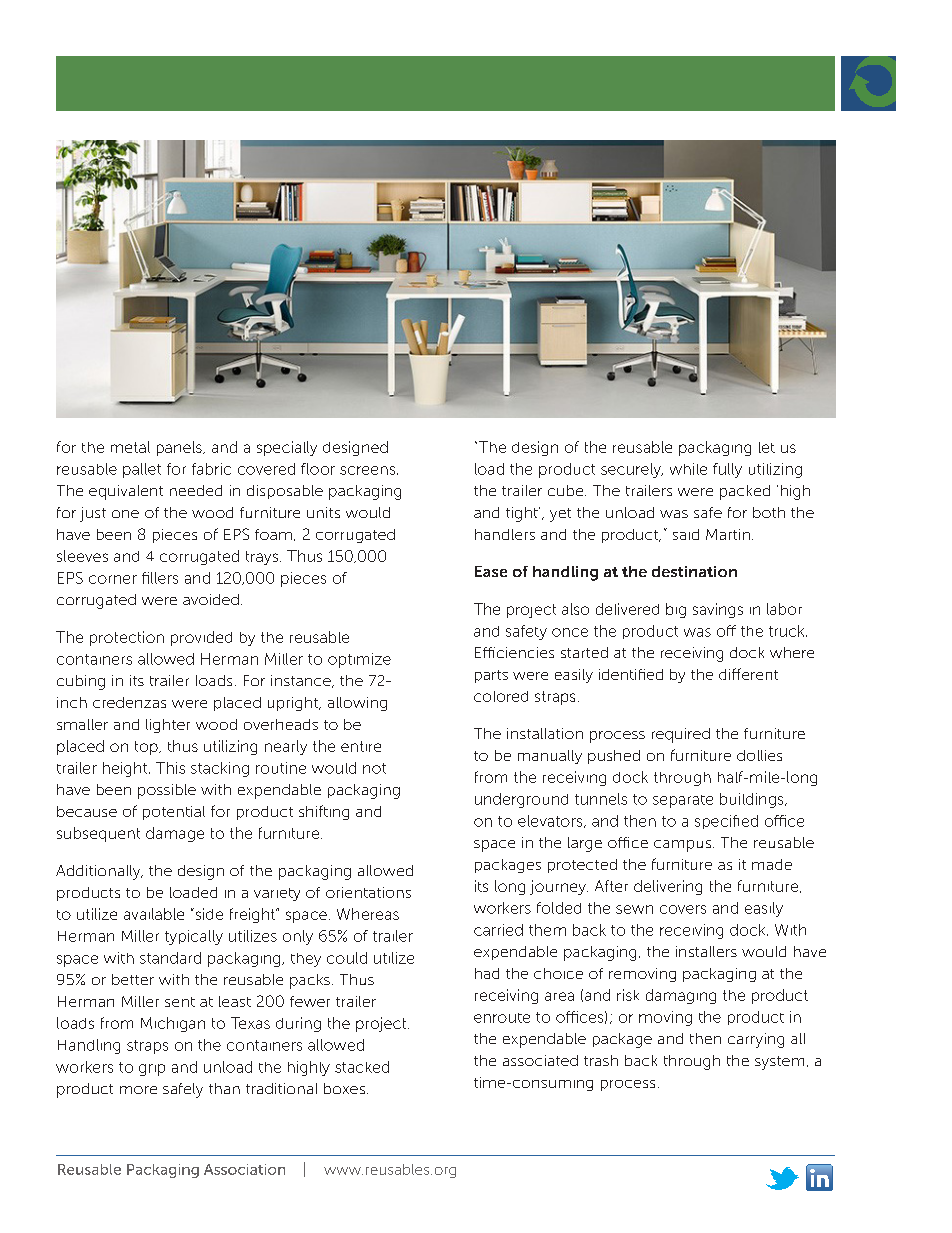 Image resolution: width=952 pixels, height=1233 pixels. Describe the element at coordinates (244, 1169) in the screenshot. I see `Association` at that location.
